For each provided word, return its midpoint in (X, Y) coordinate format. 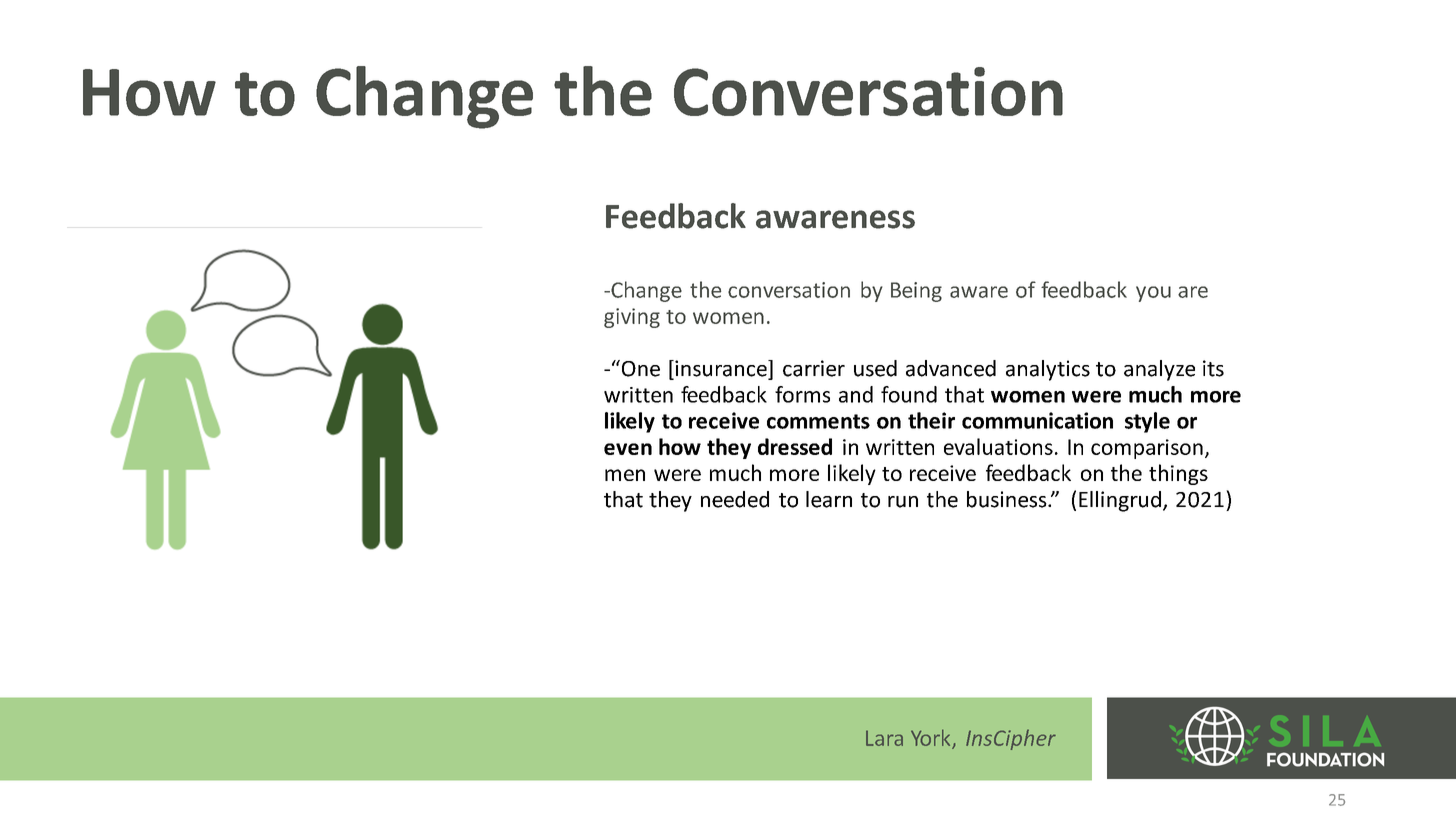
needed (735, 499)
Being (916, 292)
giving (632, 318)
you (1153, 294)
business (1008, 499)
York (932, 738)
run (903, 502)
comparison (1147, 449)
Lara (884, 738)
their (931, 420)
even (628, 449)
